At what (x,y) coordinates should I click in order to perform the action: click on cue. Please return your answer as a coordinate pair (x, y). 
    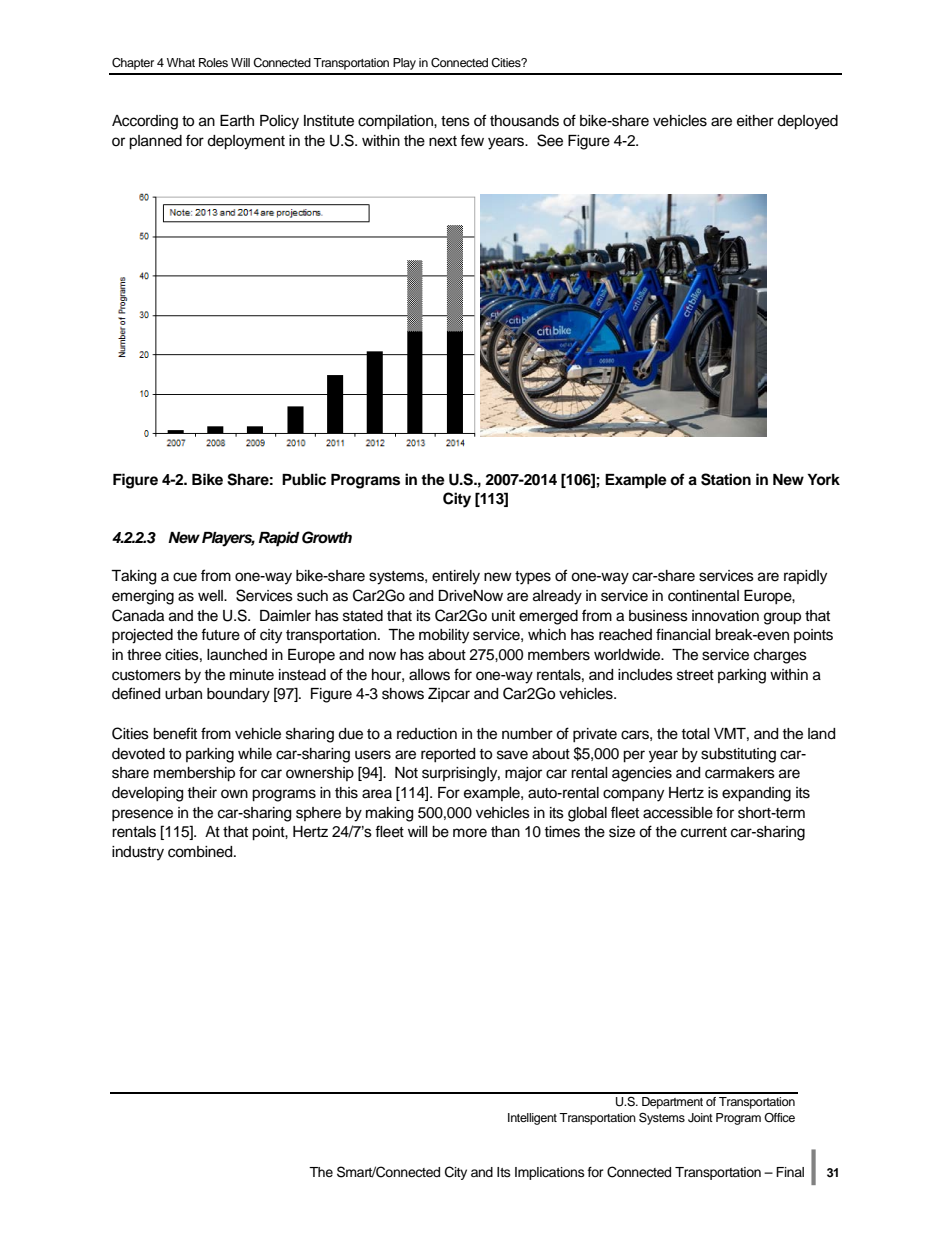
    Looking at the image, I should click on (185, 577).
